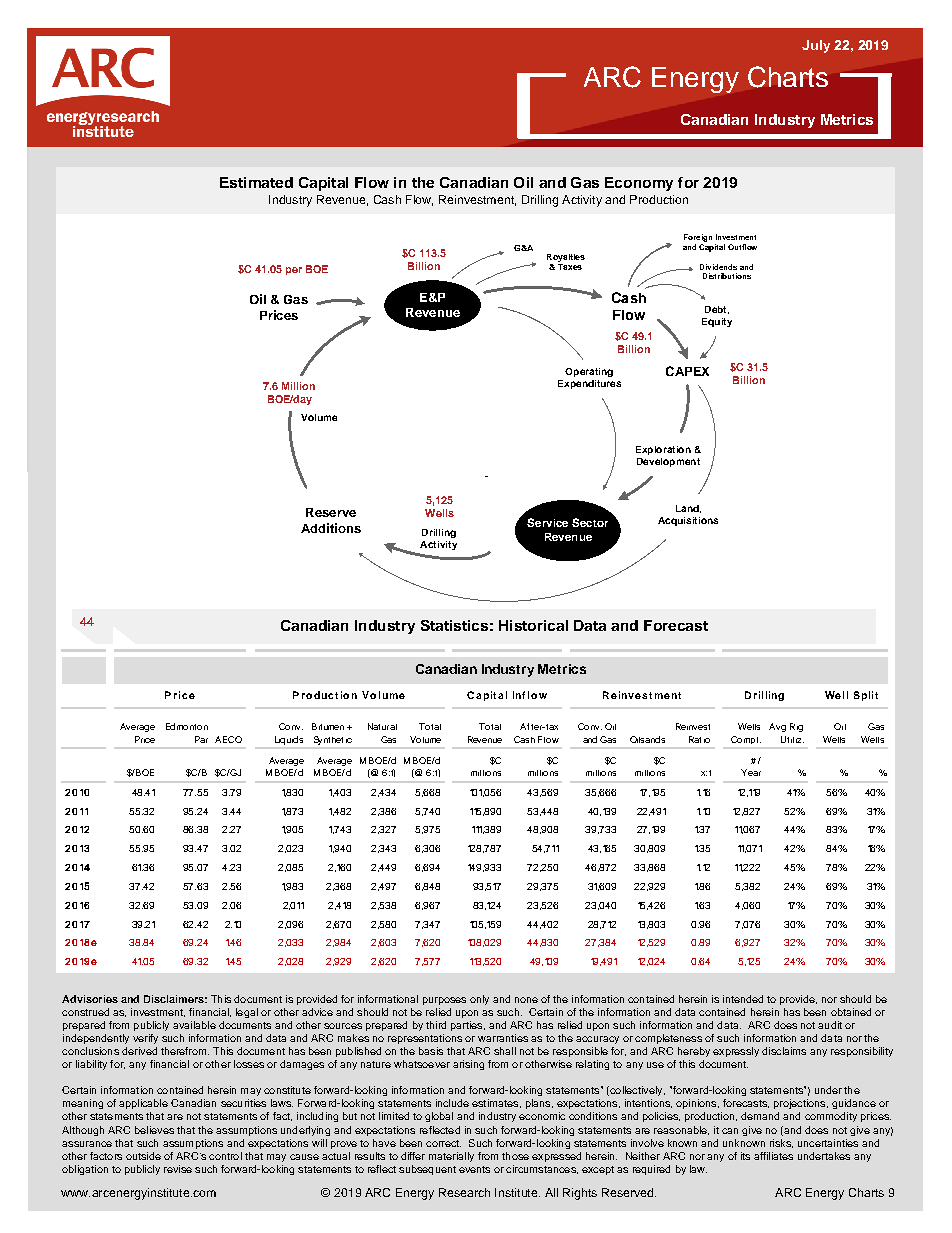 This document has width=952, height=1233. Describe the element at coordinates (178, 1169) in the document. I see `revise` at that location.
